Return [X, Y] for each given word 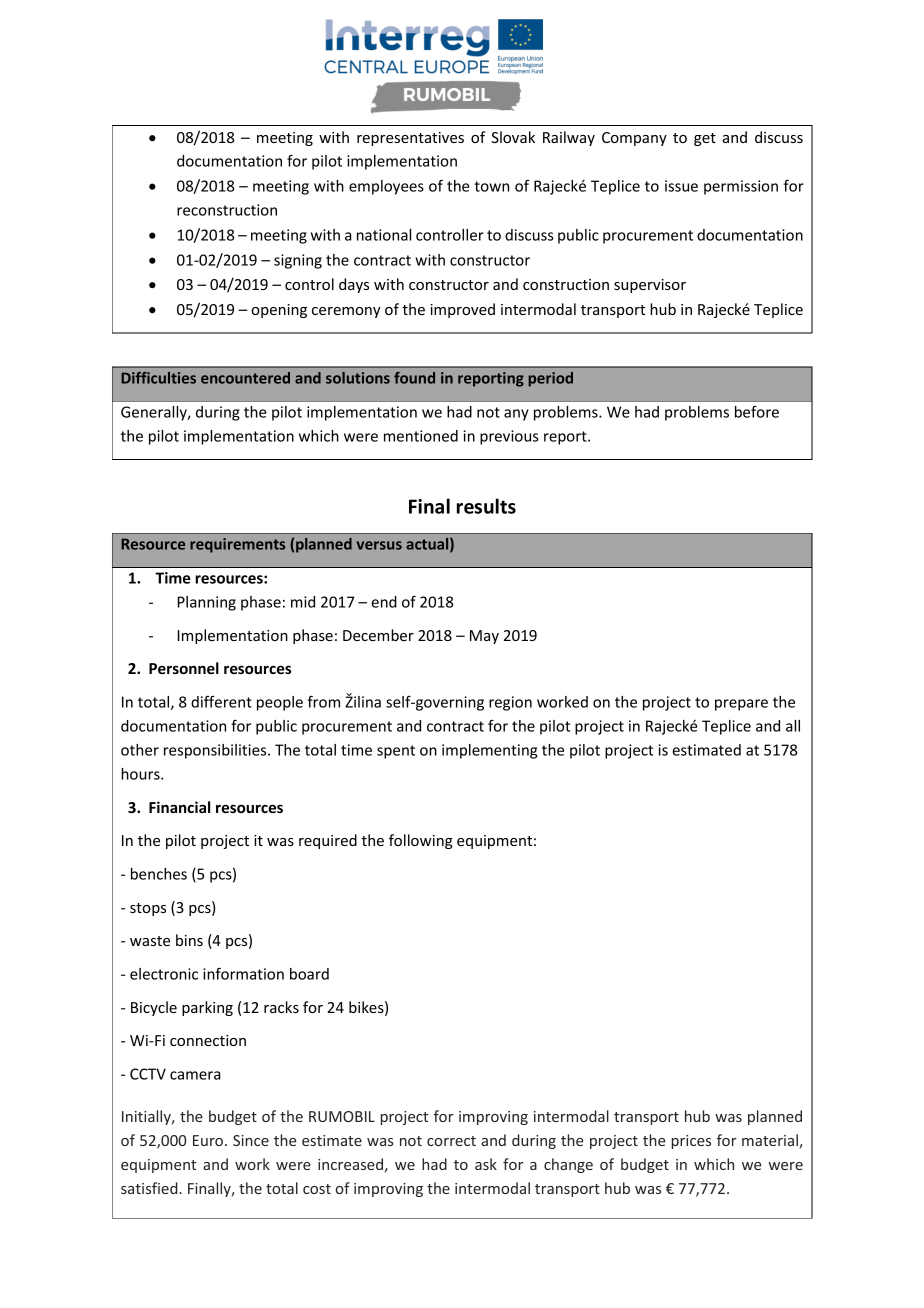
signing [298, 261]
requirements [237, 545]
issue [681, 186]
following [421, 841]
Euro [208, 1140]
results [486, 506]
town [491, 186]
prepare [741, 705]
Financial [179, 807]
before [757, 412]
